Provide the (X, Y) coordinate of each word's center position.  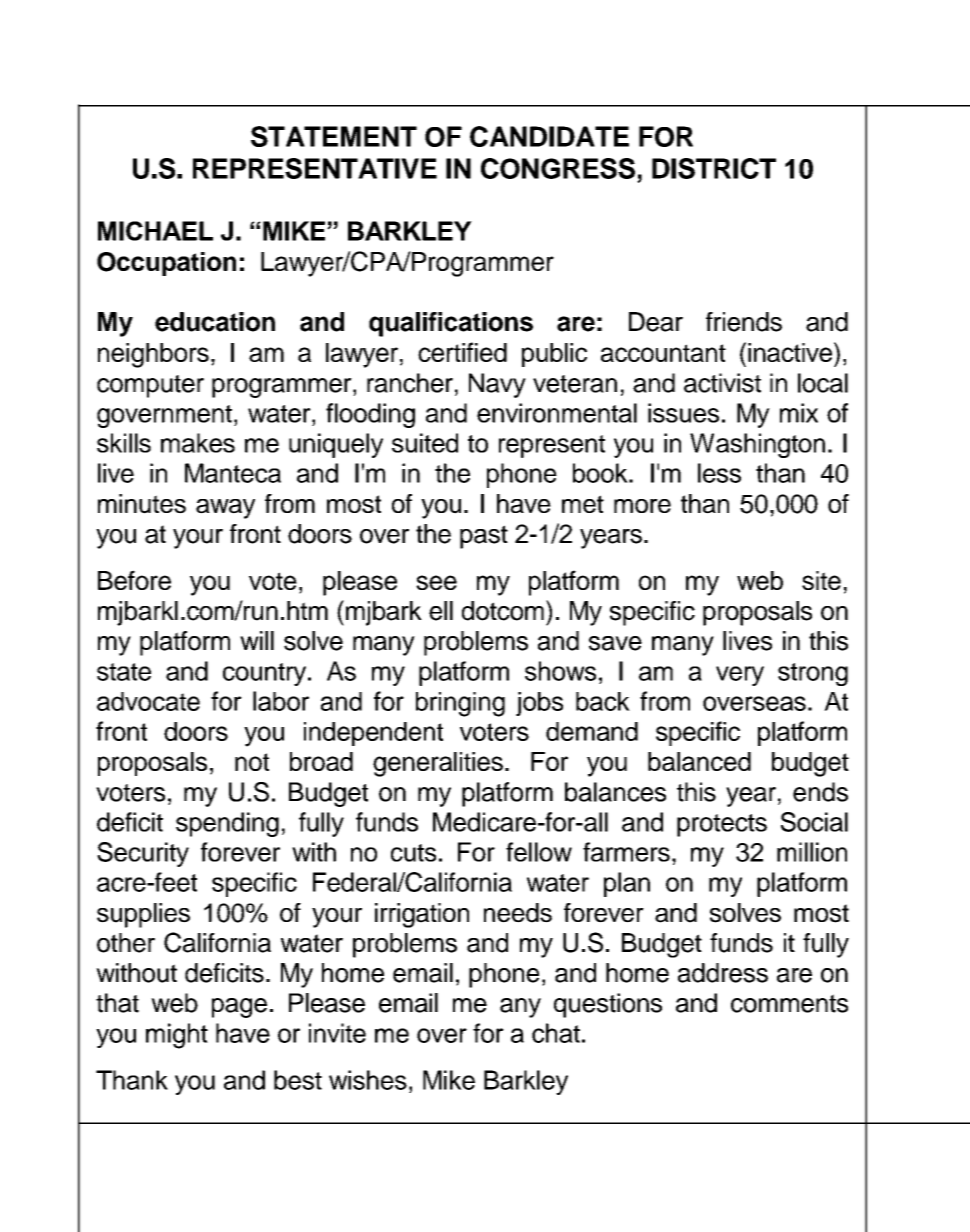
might (177, 1036)
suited (425, 443)
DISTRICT (714, 168)
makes (198, 443)
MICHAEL (155, 231)
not (252, 762)
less (719, 473)
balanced (699, 761)
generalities (438, 764)
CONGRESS (558, 168)
